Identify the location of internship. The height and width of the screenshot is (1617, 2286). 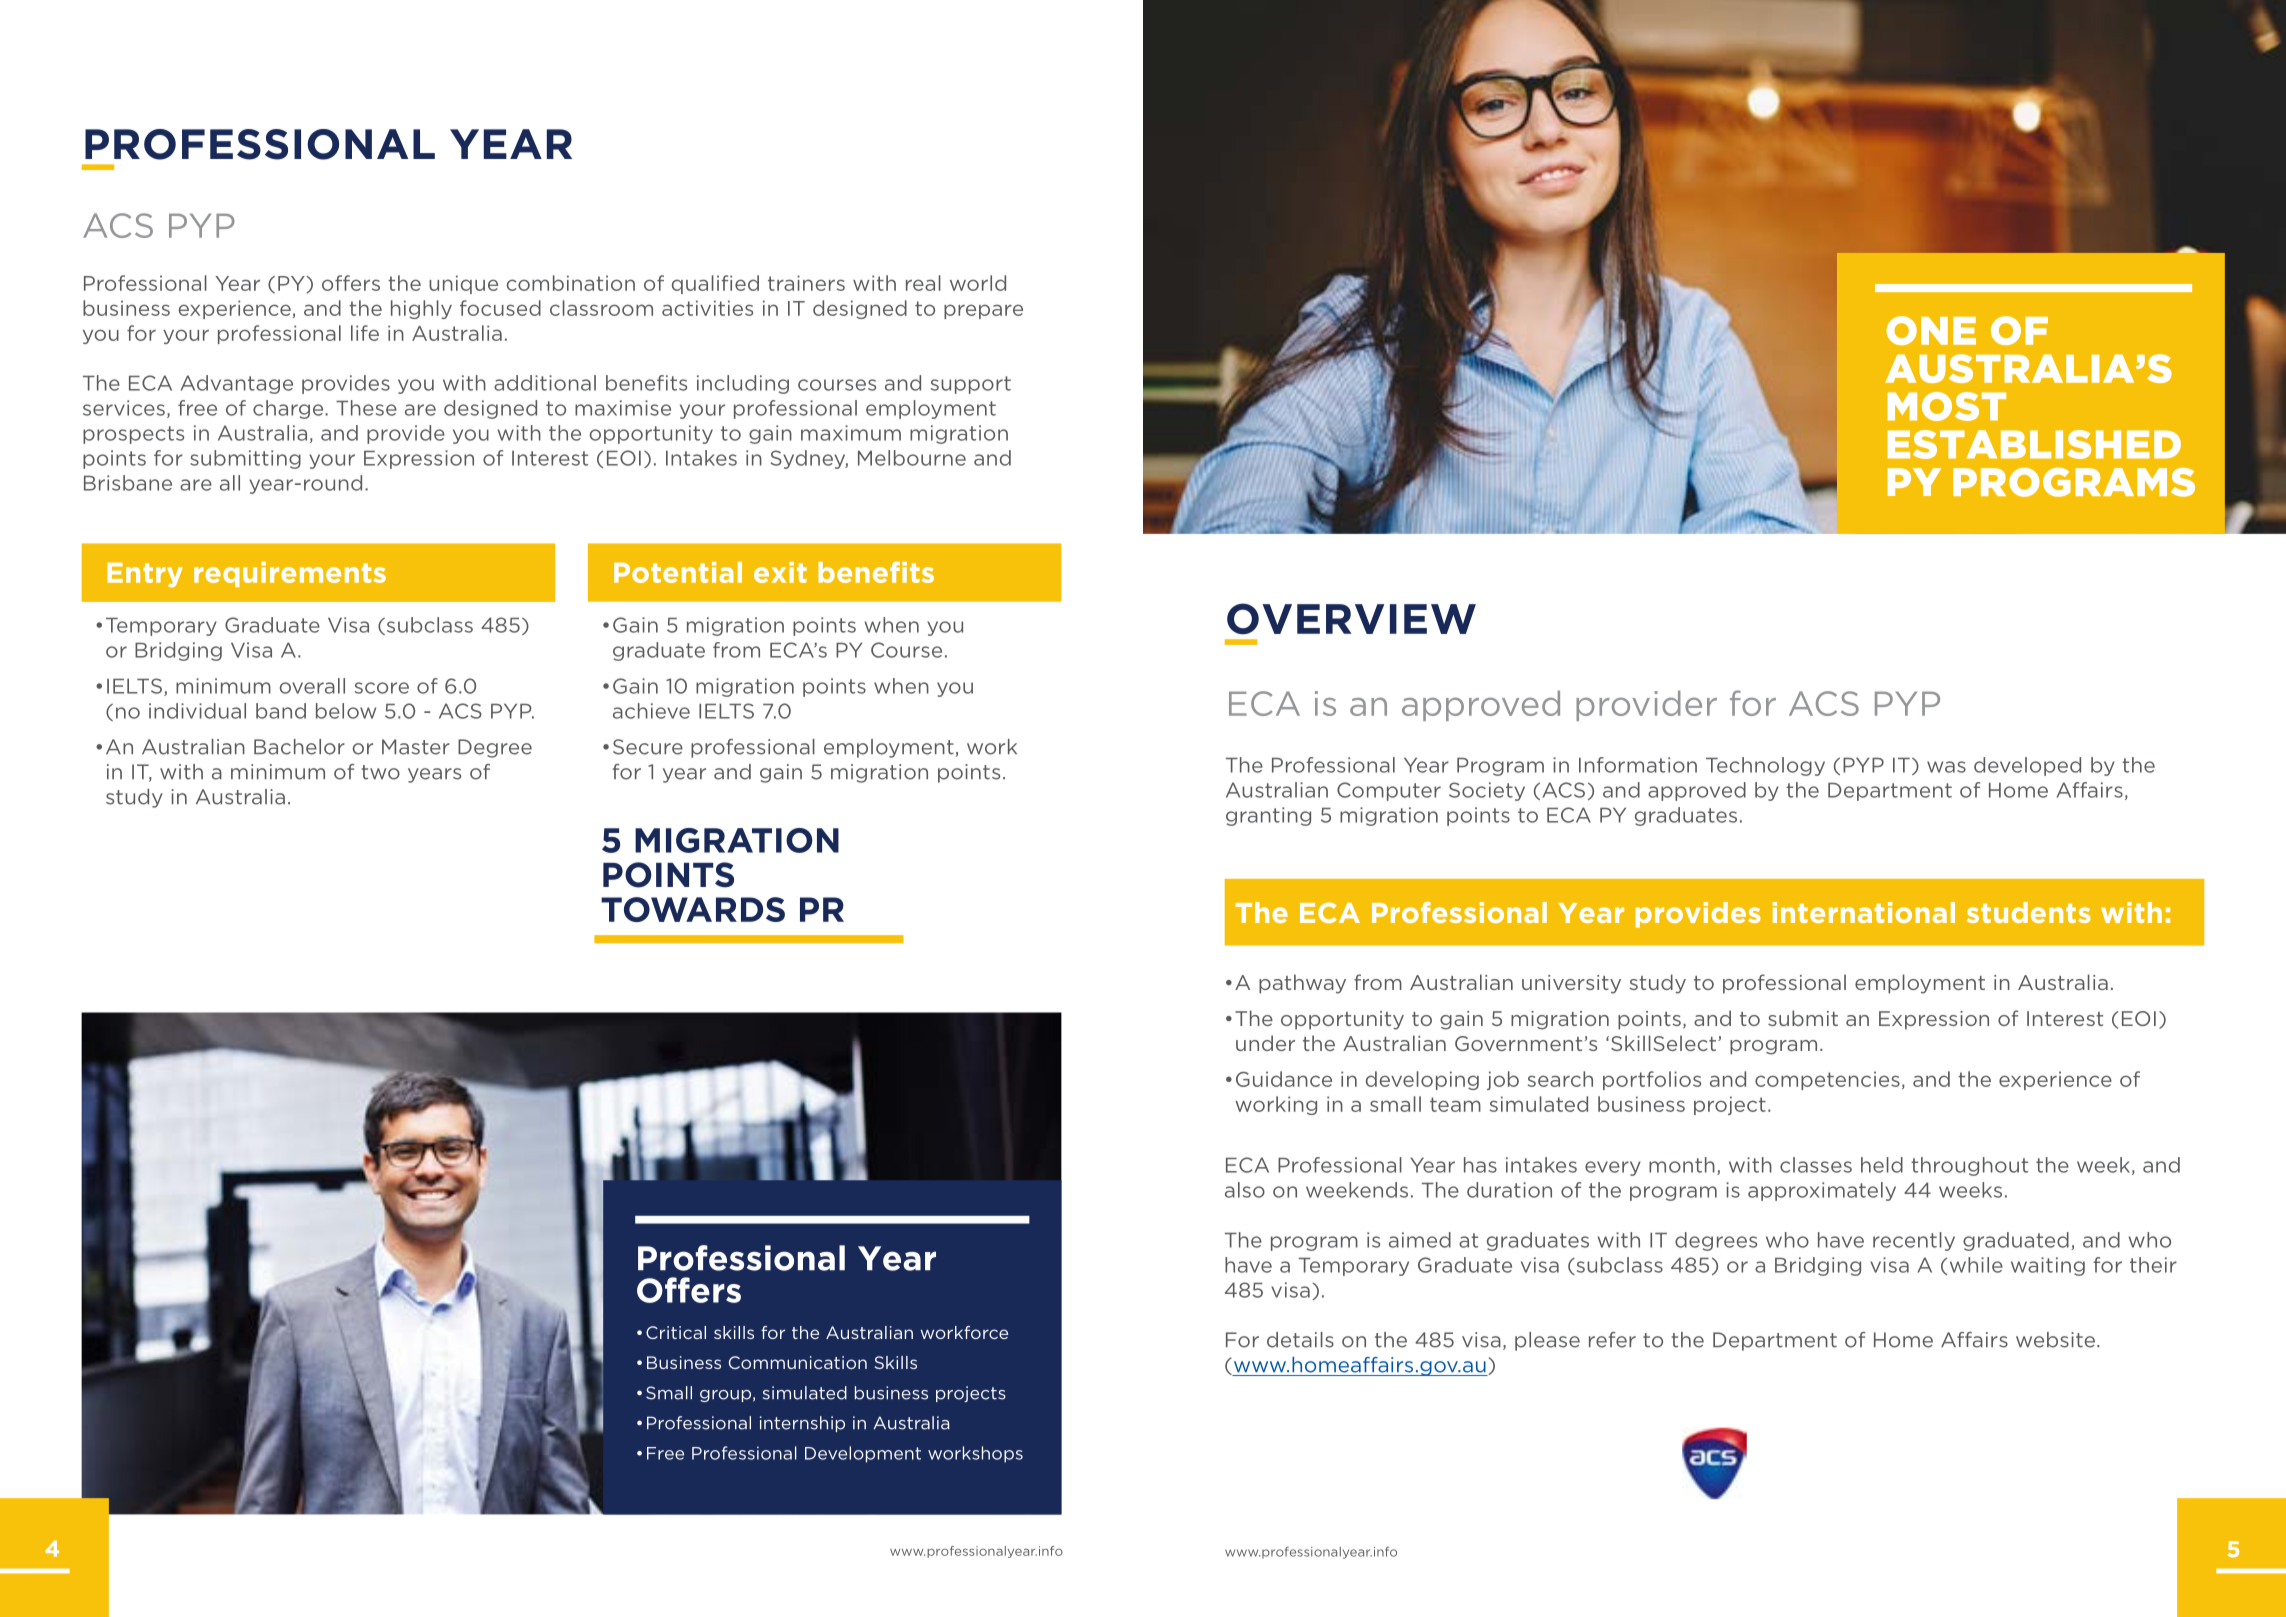
(802, 1424).
